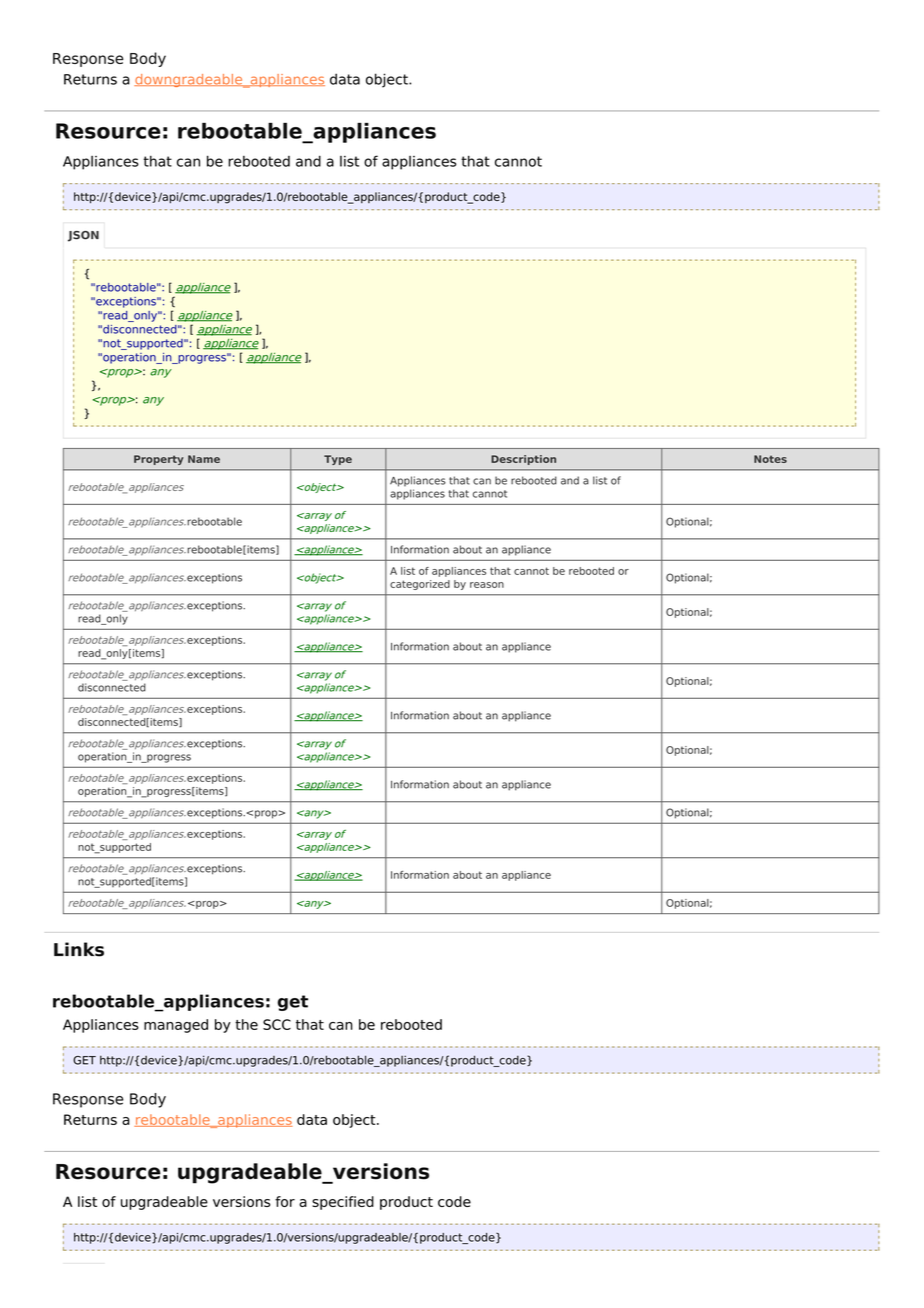 The image size is (924, 1308). I want to click on the, so click(246, 1024).
